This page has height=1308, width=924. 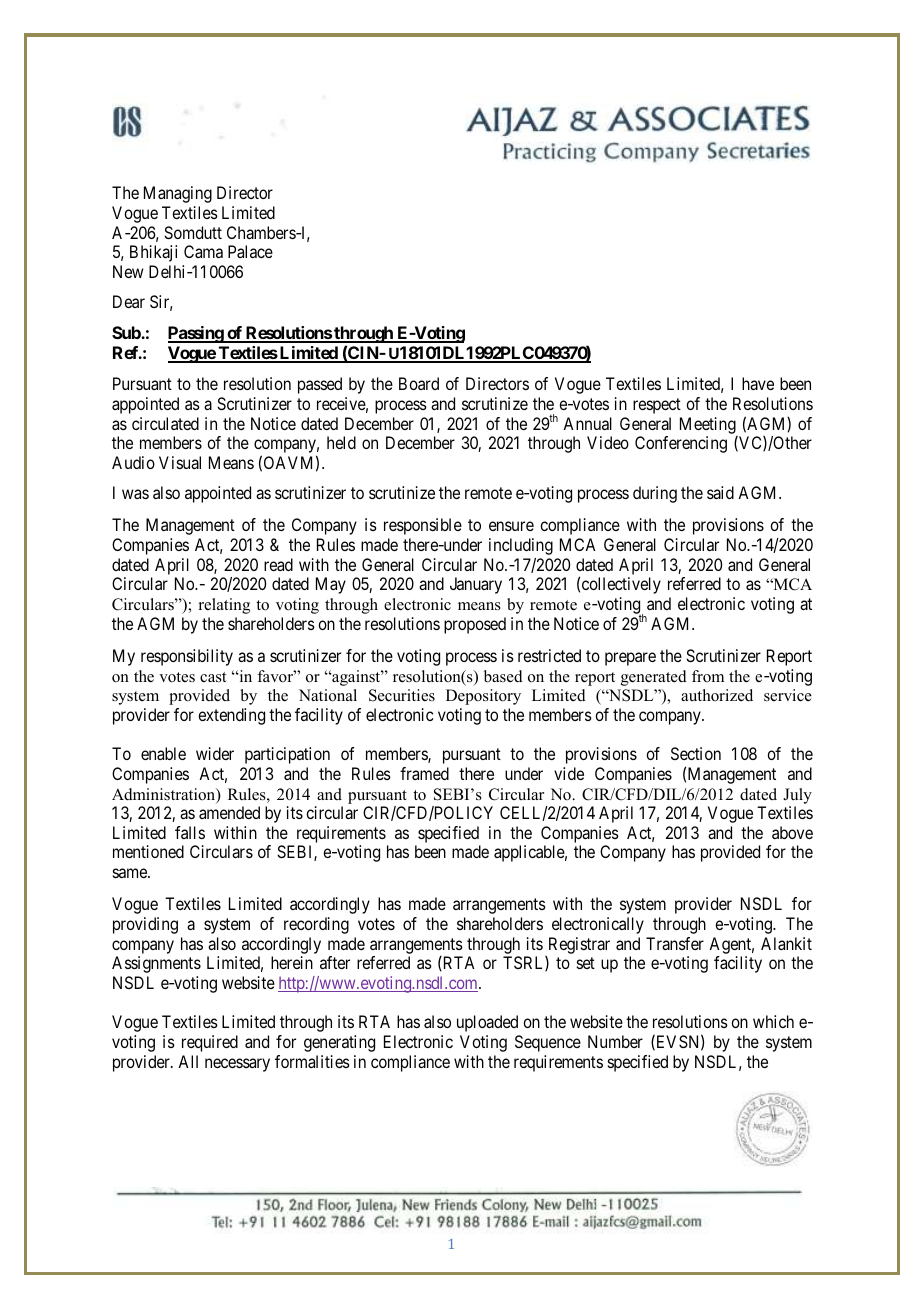 I want to click on Cama, so click(x=203, y=251).
